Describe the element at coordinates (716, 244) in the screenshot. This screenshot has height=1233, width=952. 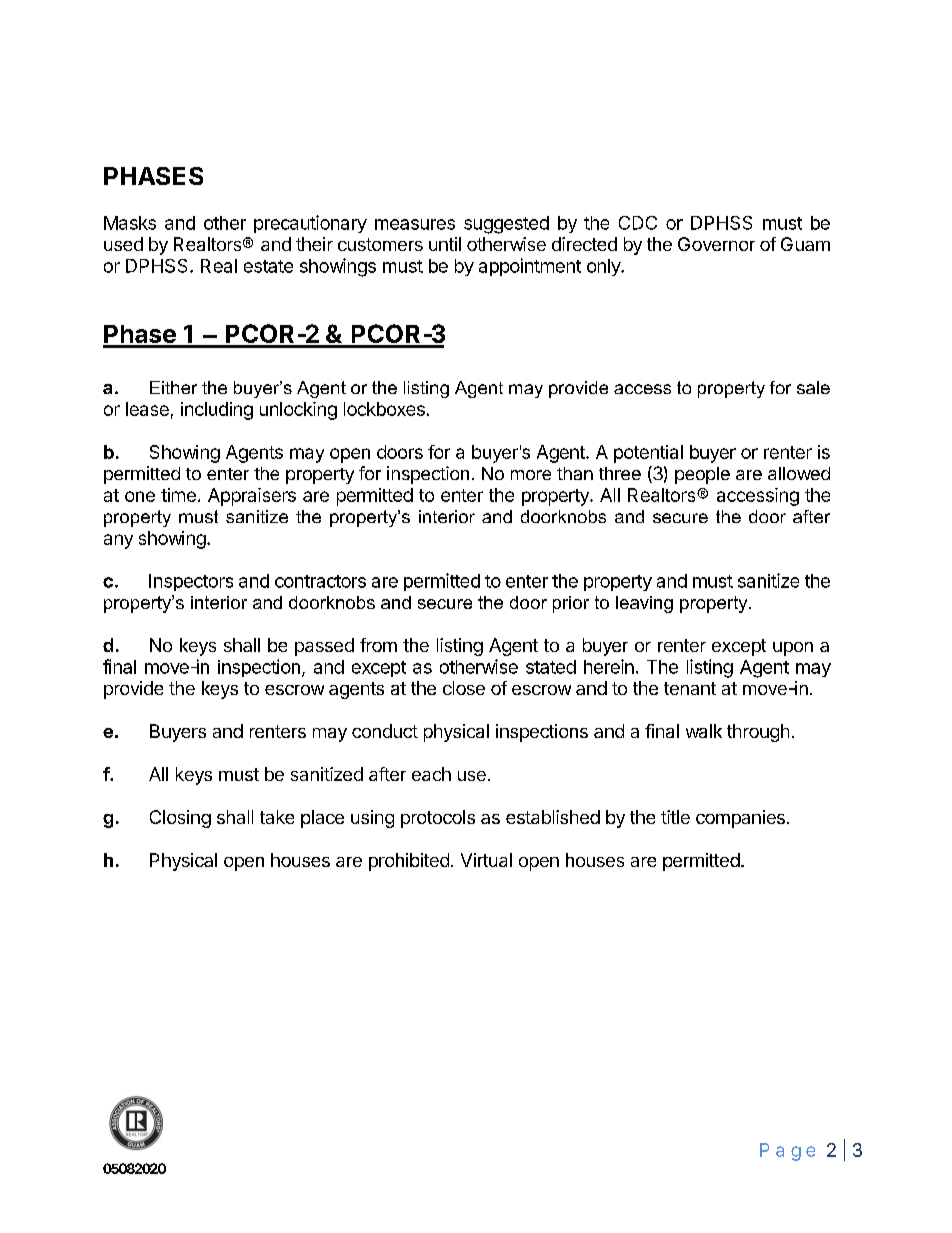
I see `Governor` at that location.
